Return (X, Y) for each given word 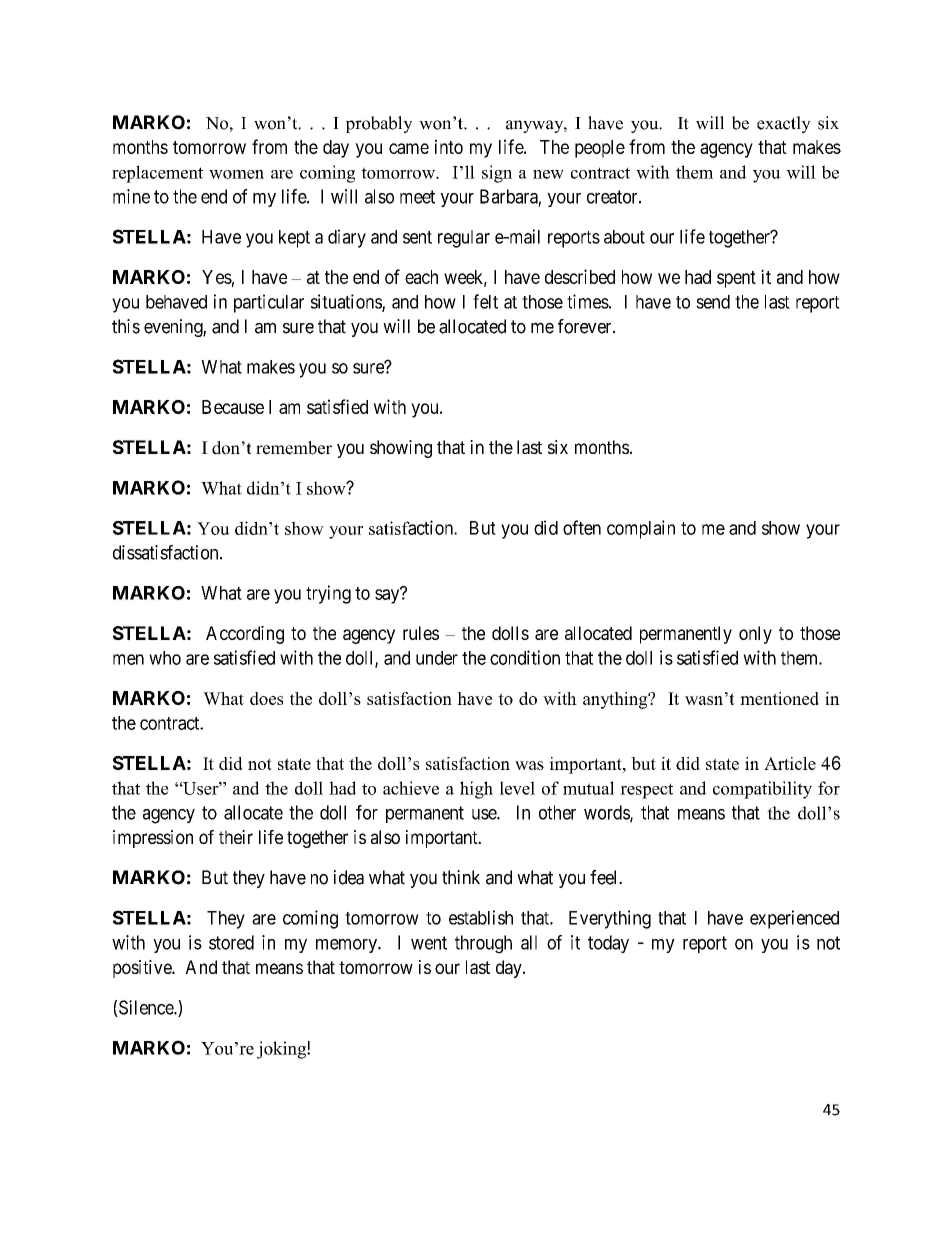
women (236, 174)
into (449, 146)
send (713, 302)
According (245, 635)
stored (231, 942)
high (476, 790)
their (236, 837)
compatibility (762, 790)
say (388, 596)
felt (485, 301)
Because (233, 407)
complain (641, 529)
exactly (784, 124)
